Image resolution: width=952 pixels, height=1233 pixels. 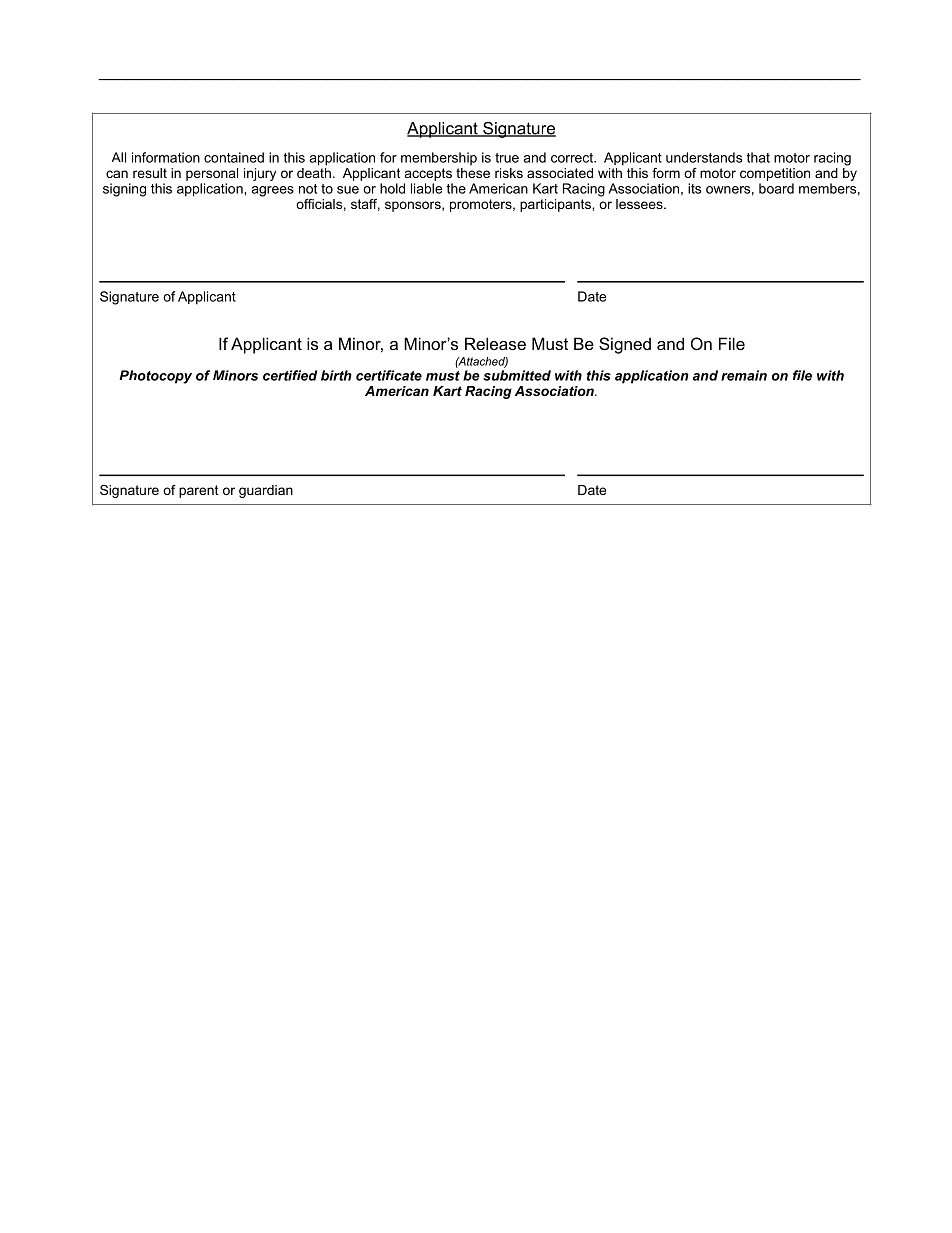 I want to click on staff, so click(x=365, y=205).
